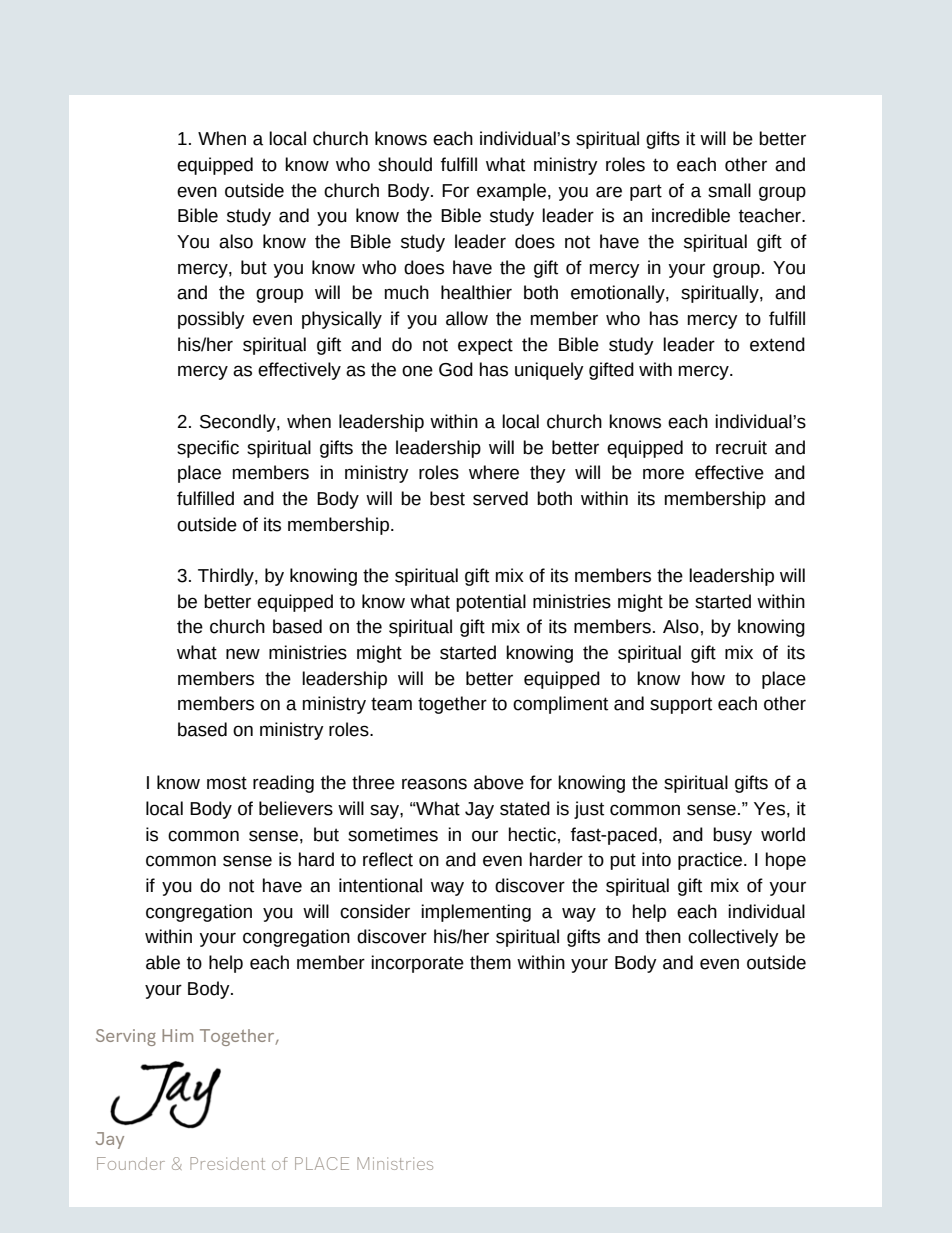  What do you see at coordinates (405, 164) in the screenshot?
I see `should` at bounding box center [405, 164].
